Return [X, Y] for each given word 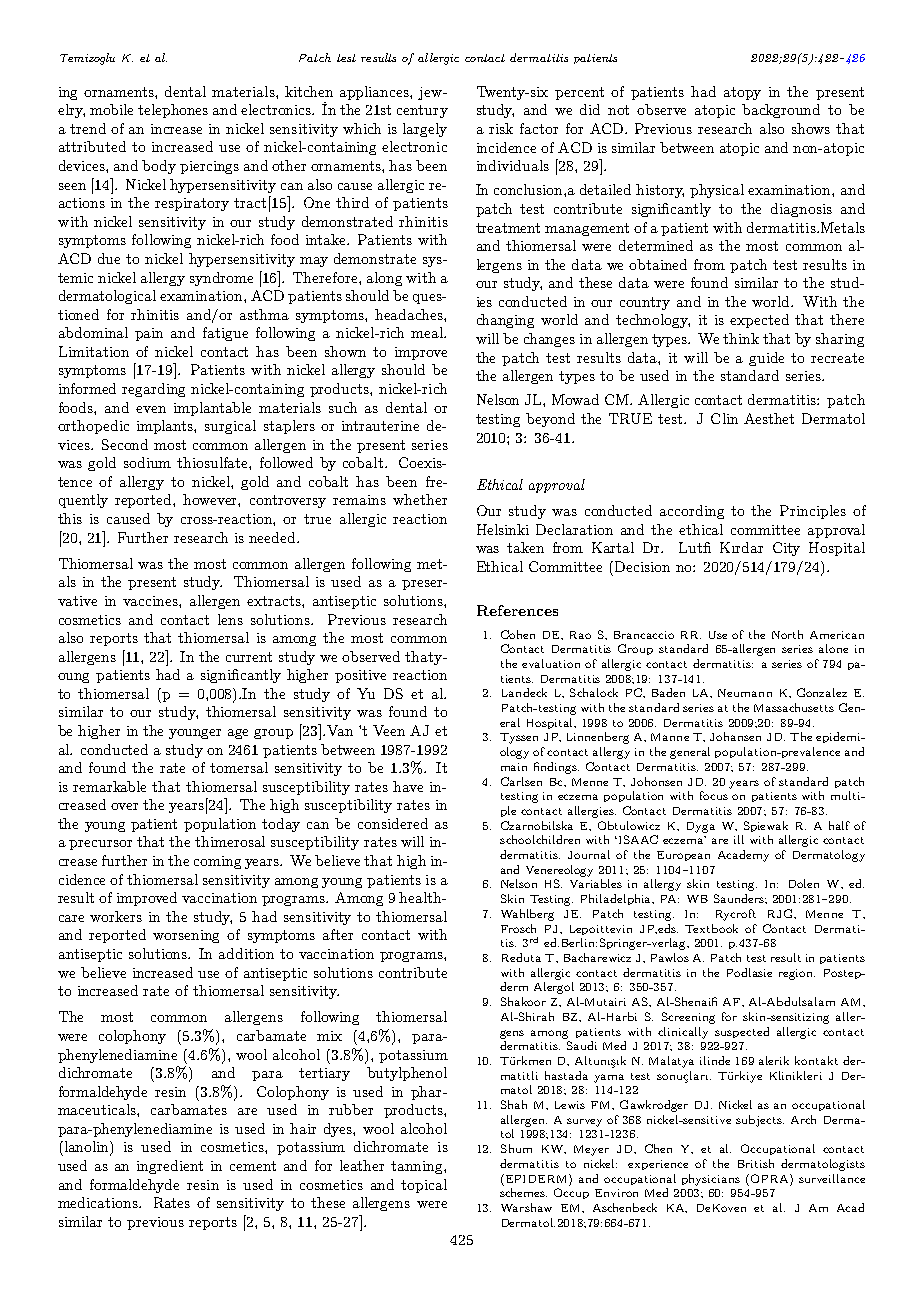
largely [425, 130]
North [787, 634]
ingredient [170, 1167]
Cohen [518, 634]
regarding [153, 390]
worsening [186, 936]
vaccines [151, 601]
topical [424, 1186]
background [781, 111]
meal [428, 332]
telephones [173, 111]
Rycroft [736, 915]
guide [766, 359]
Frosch [518, 928]
